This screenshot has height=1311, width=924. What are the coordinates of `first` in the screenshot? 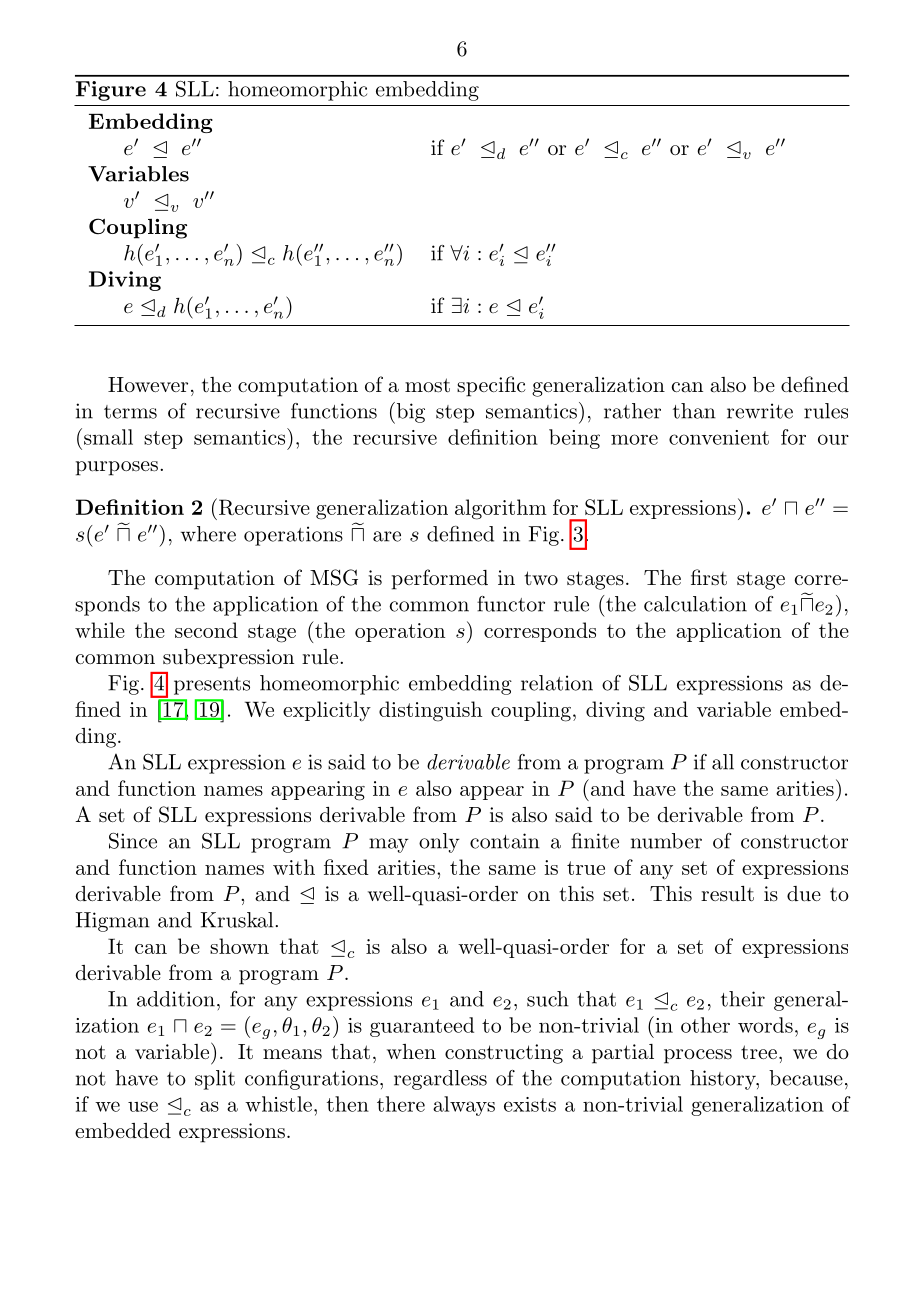 It's located at (709, 577).
